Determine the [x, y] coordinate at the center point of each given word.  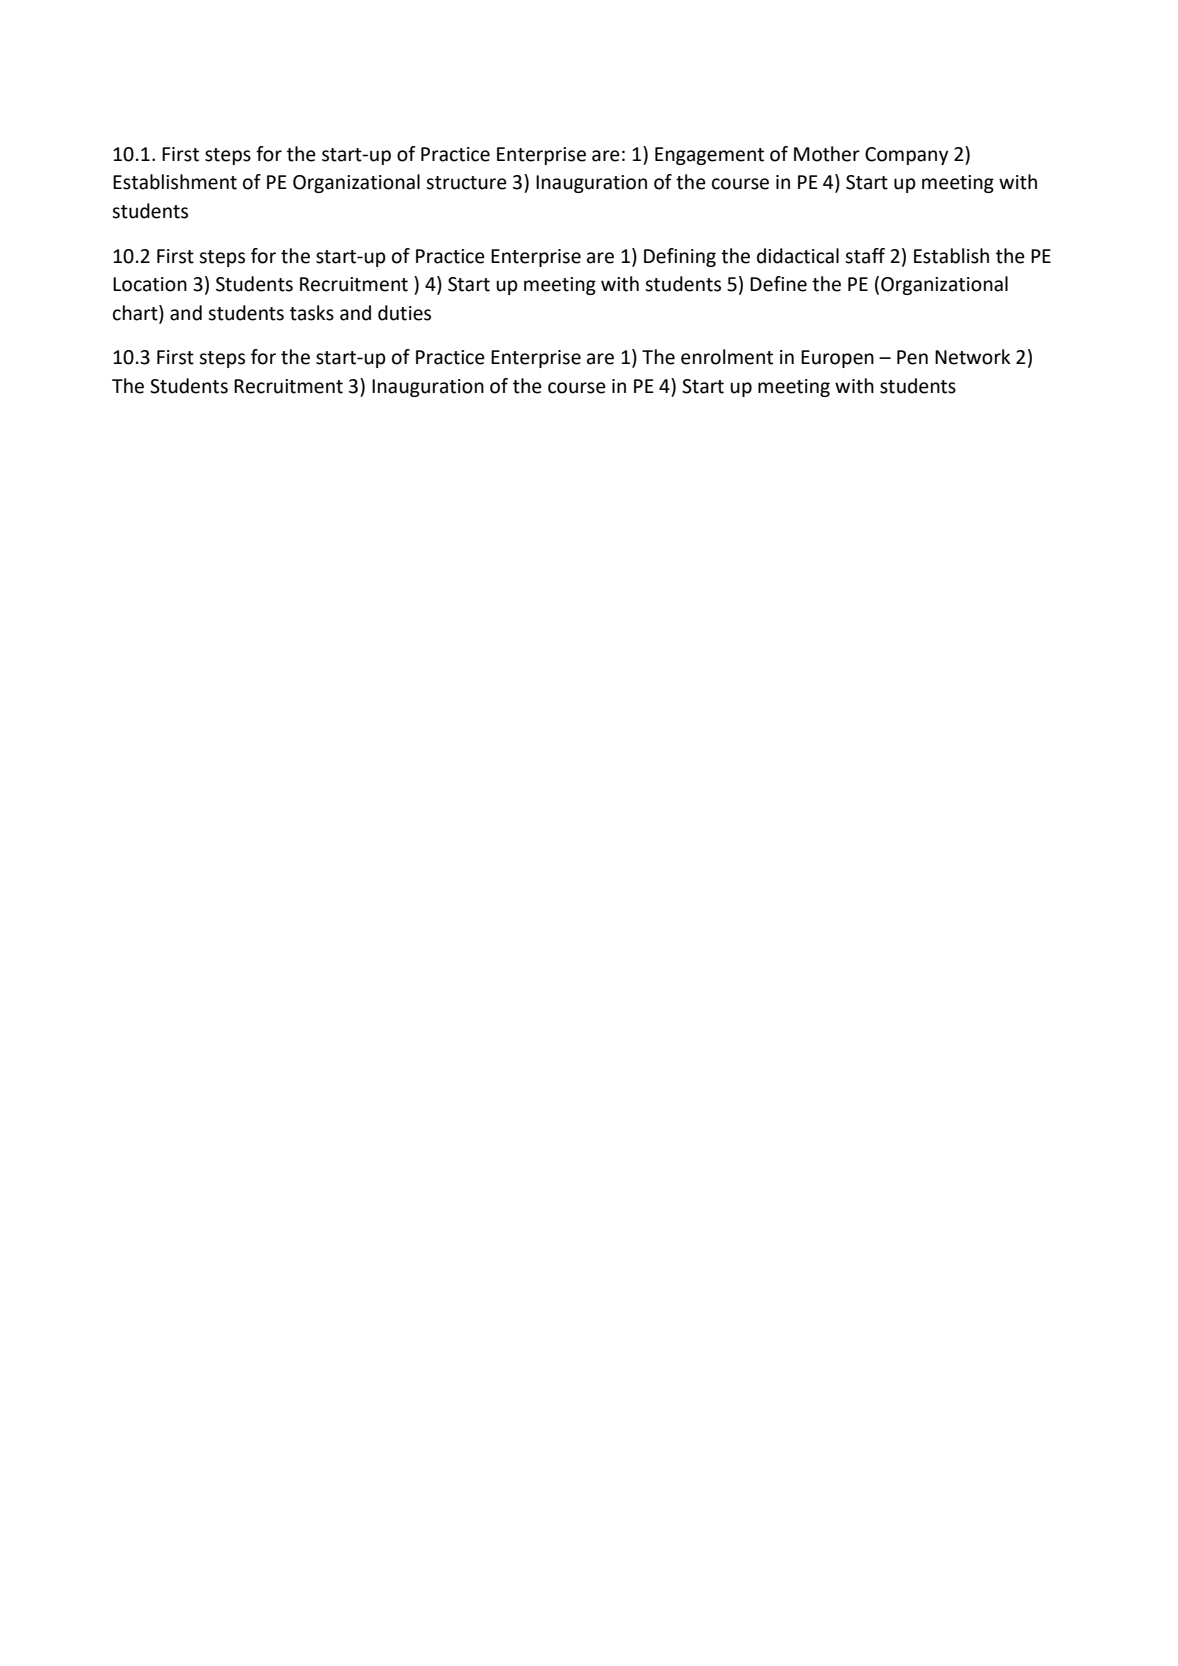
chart [136, 313]
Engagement [709, 156]
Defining [680, 257]
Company [907, 156]
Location [150, 284]
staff [865, 256]
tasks [312, 313]
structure [466, 183]
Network [972, 357]
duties [404, 313]
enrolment [727, 357]
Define [778, 284]
